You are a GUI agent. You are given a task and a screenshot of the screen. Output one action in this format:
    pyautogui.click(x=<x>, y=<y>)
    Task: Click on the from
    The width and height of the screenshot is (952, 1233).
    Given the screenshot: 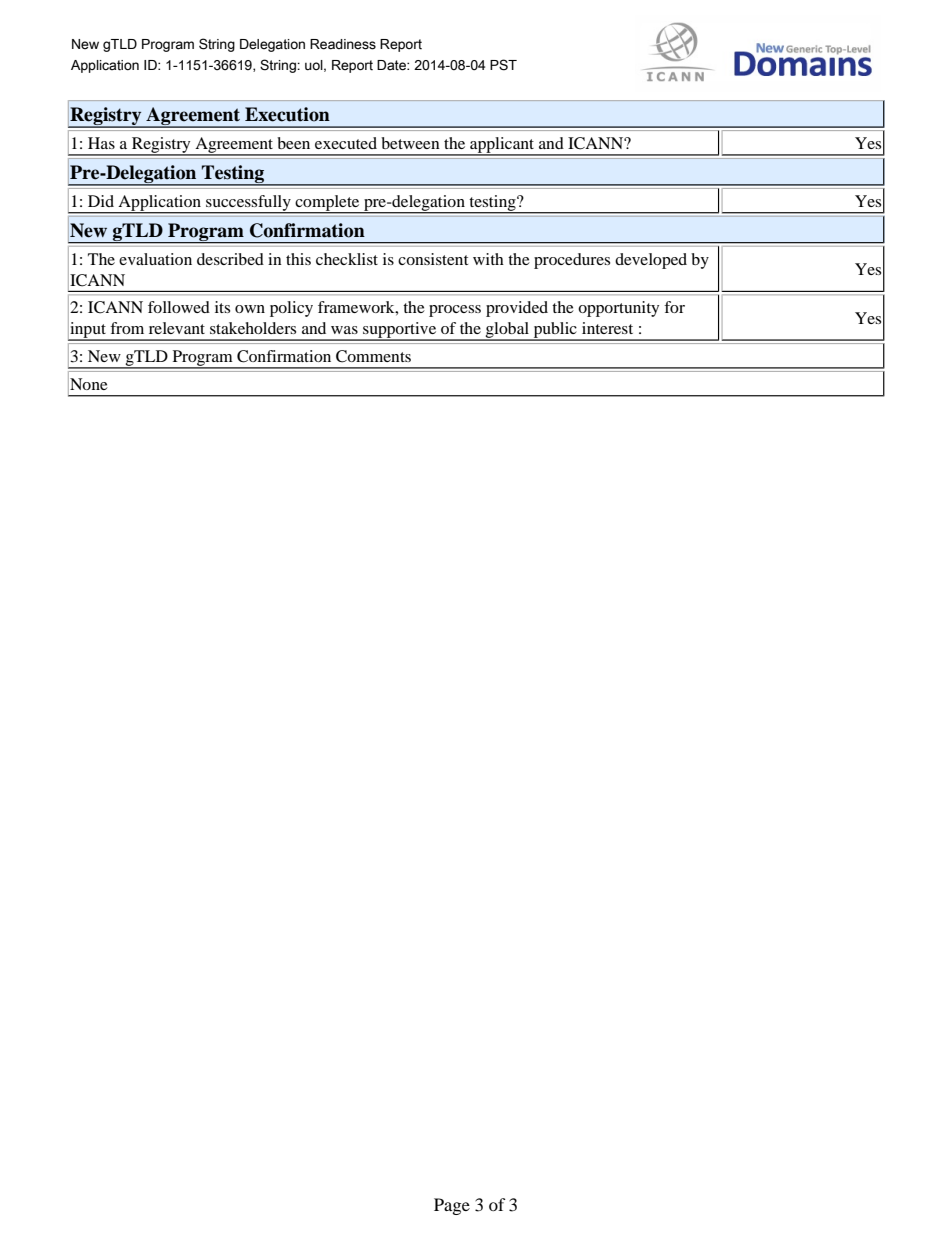 What is the action you would take?
    pyautogui.click(x=127, y=328)
